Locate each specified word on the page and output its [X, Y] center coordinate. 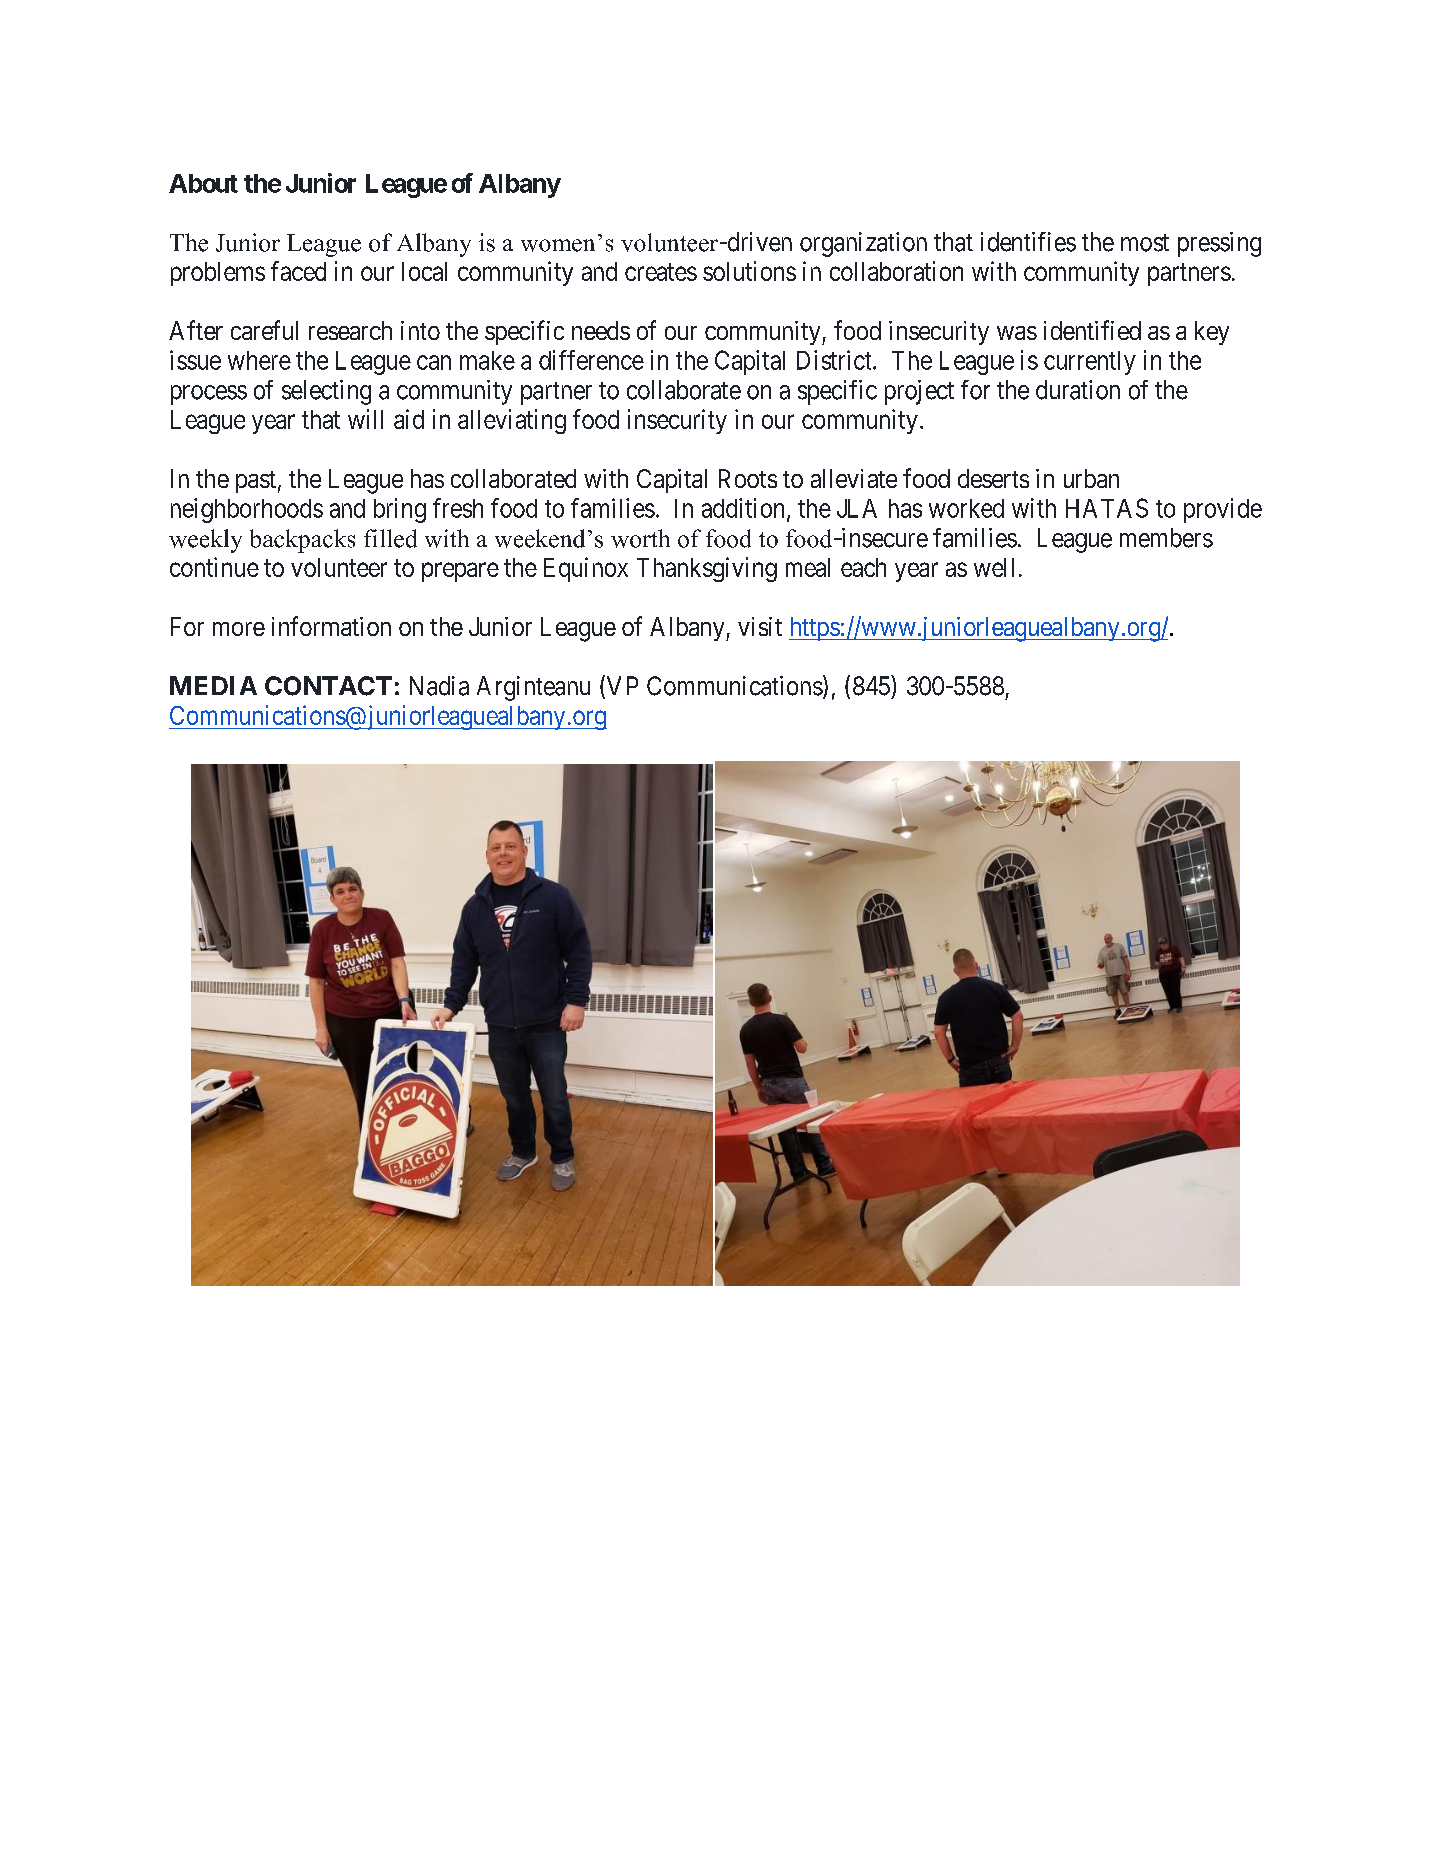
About [203, 183]
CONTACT [328, 686]
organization [863, 244]
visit [760, 626]
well [994, 567]
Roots [748, 478]
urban [1091, 478]
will [365, 419]
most [1145, 243]
